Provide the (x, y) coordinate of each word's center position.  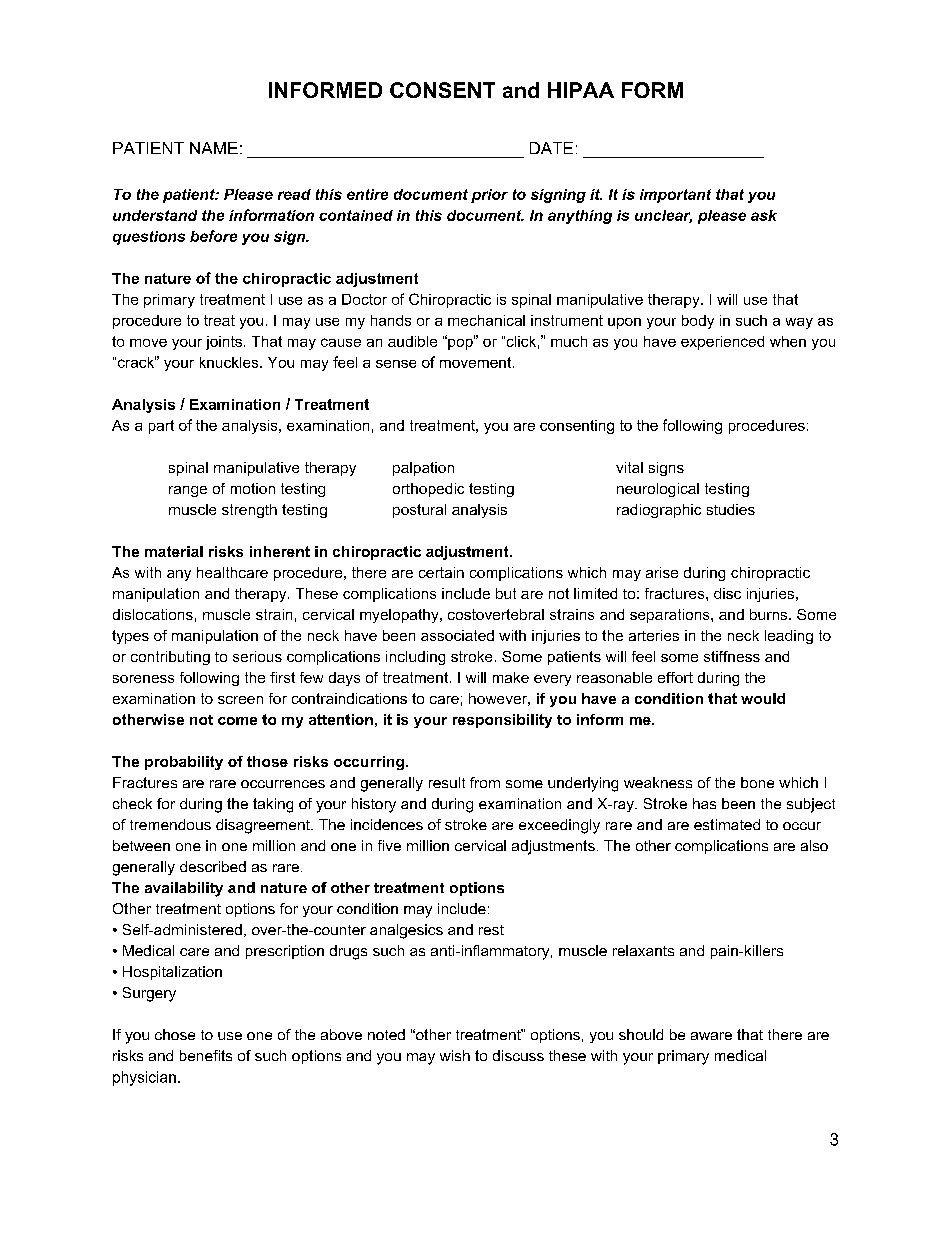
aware (711, 1036)
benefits (206, 1055)
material (174, 551)
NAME (214, 148)
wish (455, 1055)
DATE (551, 148)
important (675, 196)
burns (770, 614)
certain (441, 572)
